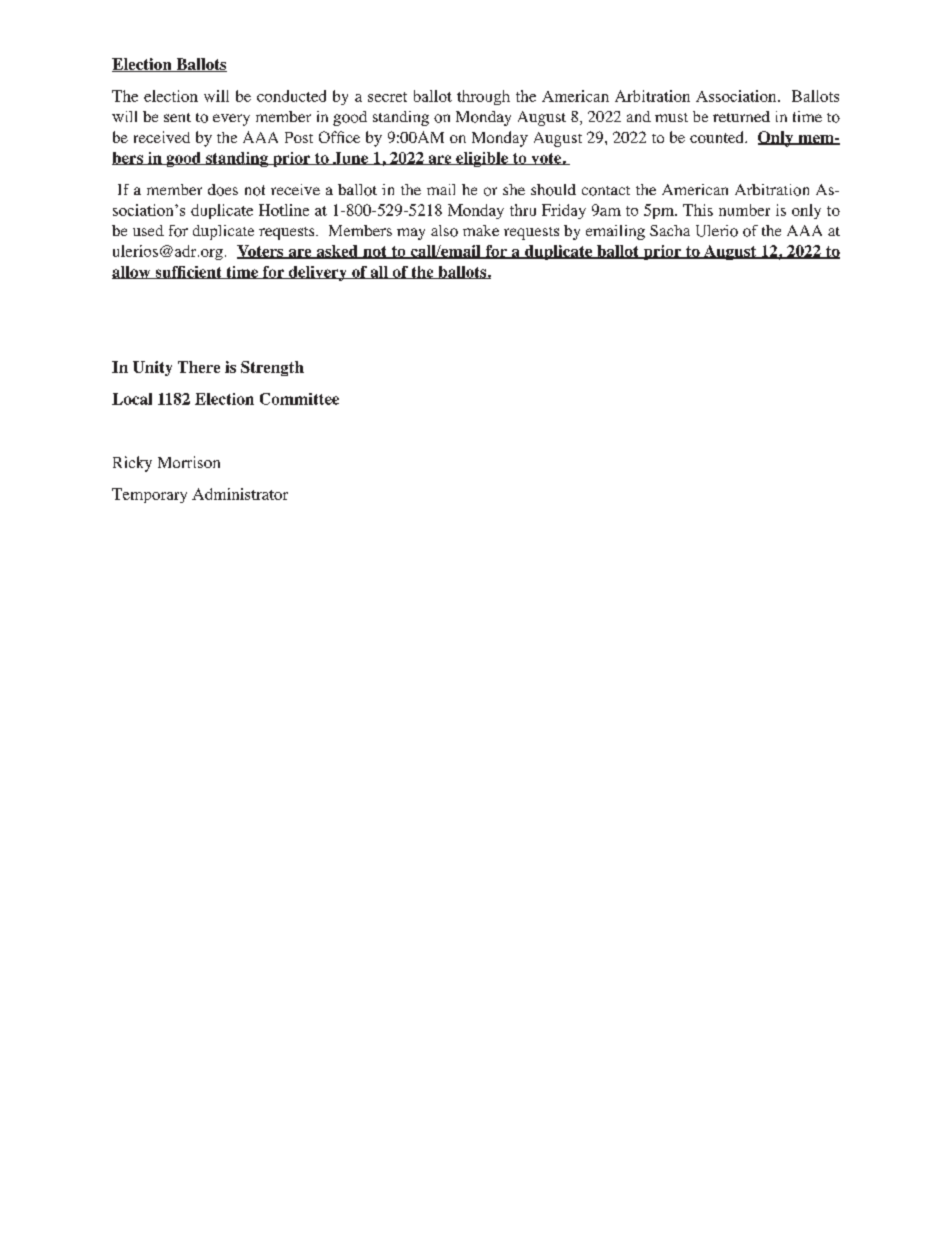 This screenshot has width=952, height=1233. What do you see at coordinates (483, 97) in the screenshot?
I see `through` at bounding box center [483, 97].
